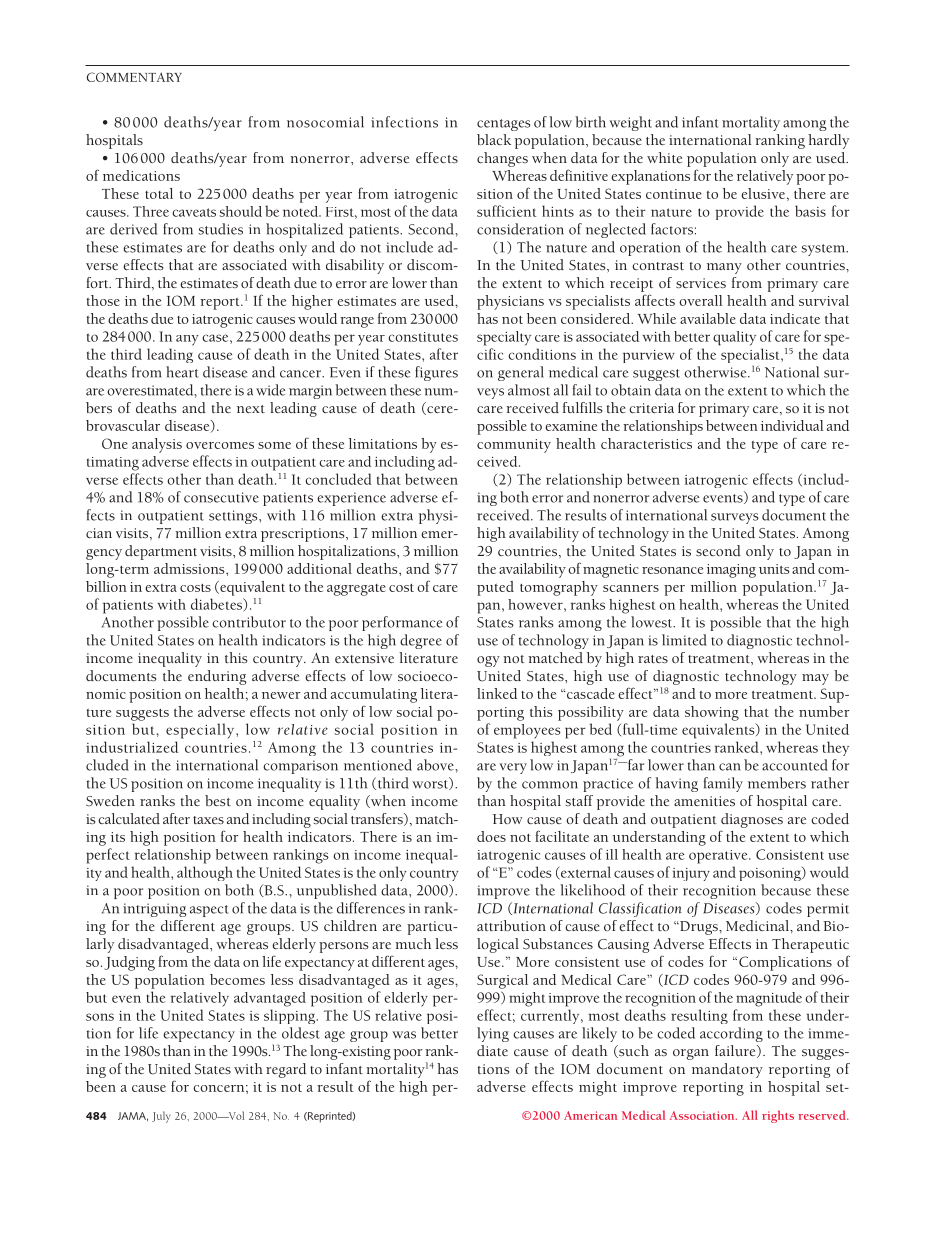  Describe the element at coordinates (404, 1035) in the screenshot. I see `was` at that location.
